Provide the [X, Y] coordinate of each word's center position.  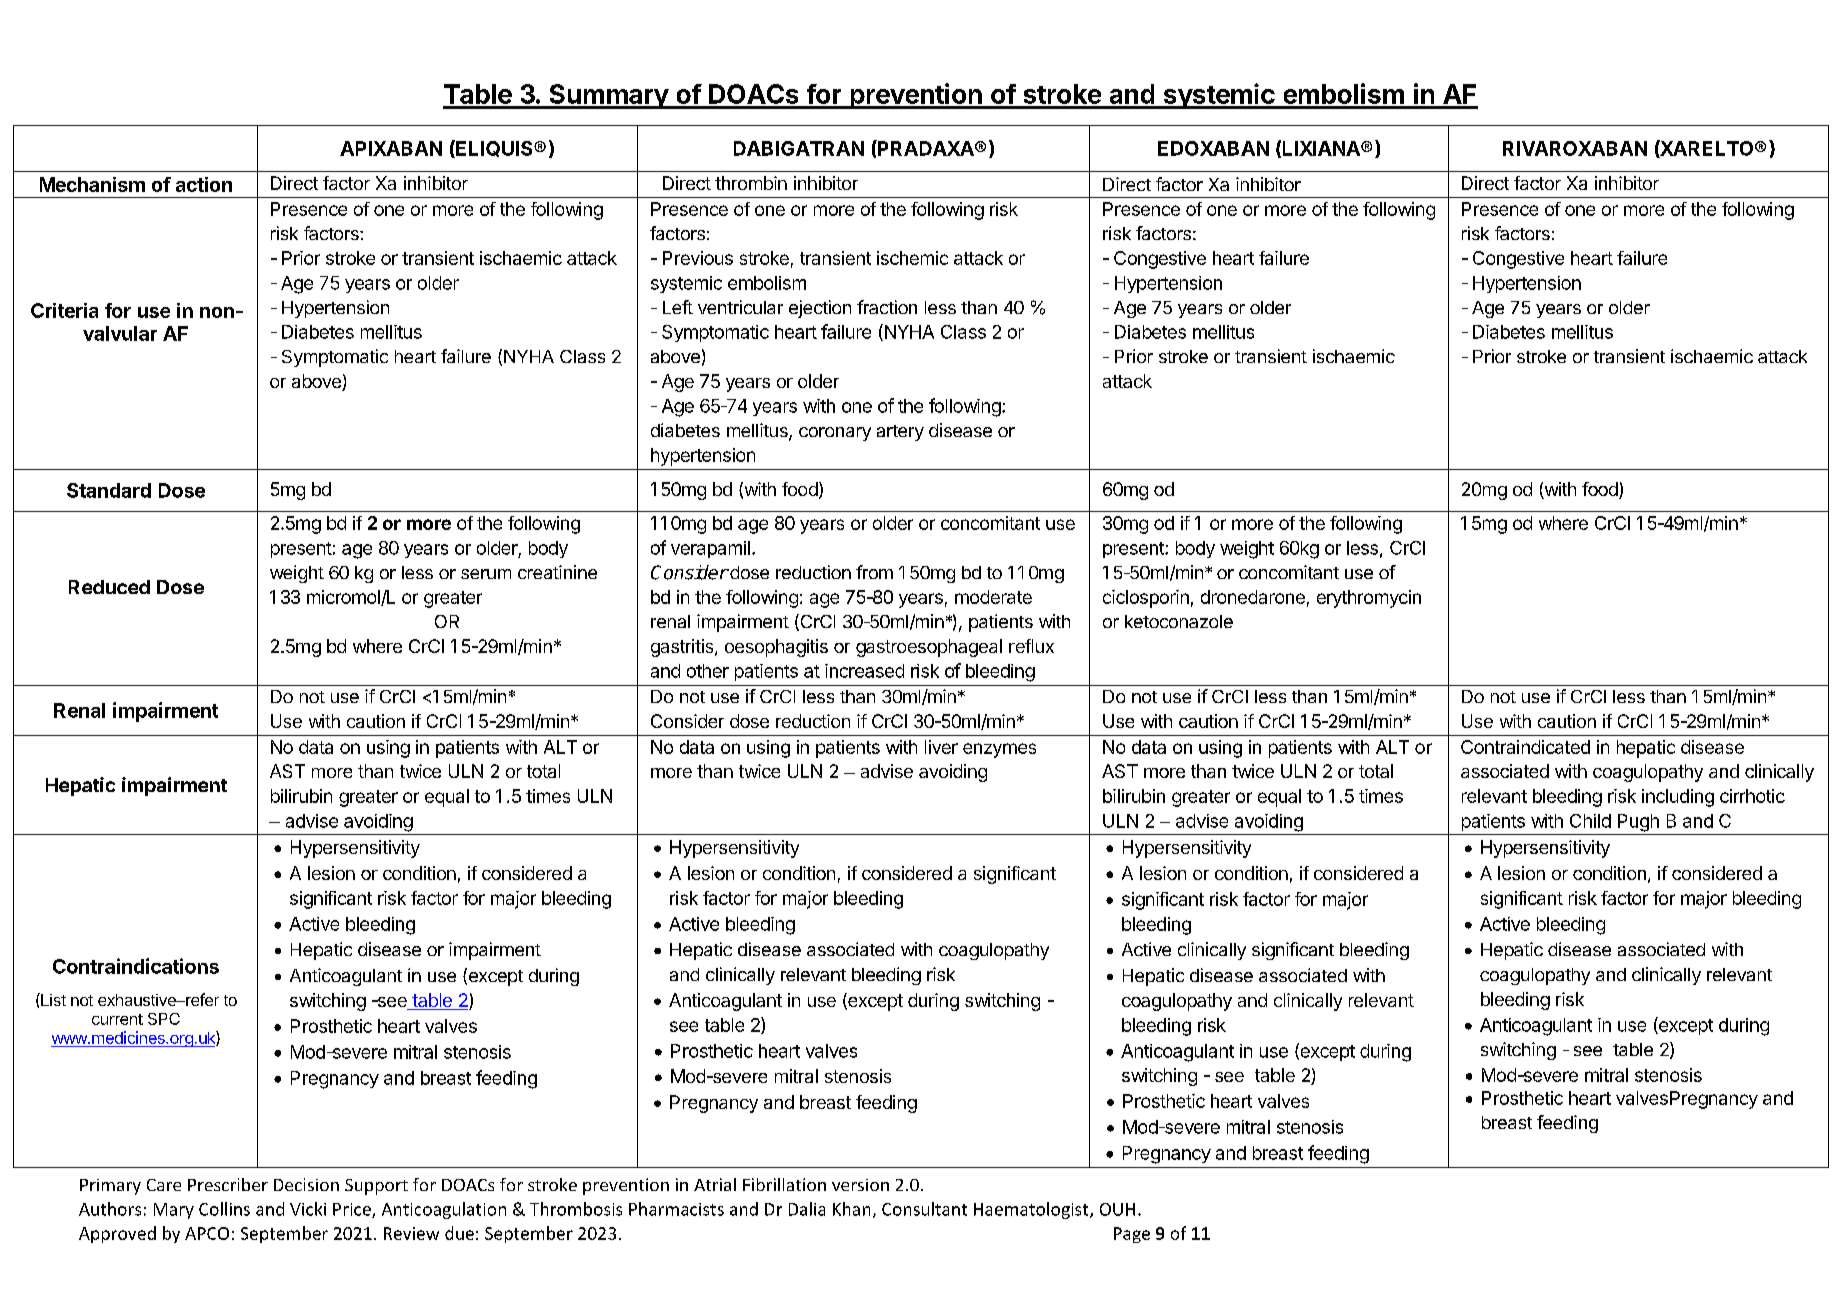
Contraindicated [1525, 747]
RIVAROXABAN [1575, 148]
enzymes [999, 750]
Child [1590, 821]
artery [900, 433]
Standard [109, 490]
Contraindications [136, 966]
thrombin [751, 183]
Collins [224, 1209]
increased [864, 671]
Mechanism [92, 184]
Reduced [109, 587]
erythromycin [1369, 599]
